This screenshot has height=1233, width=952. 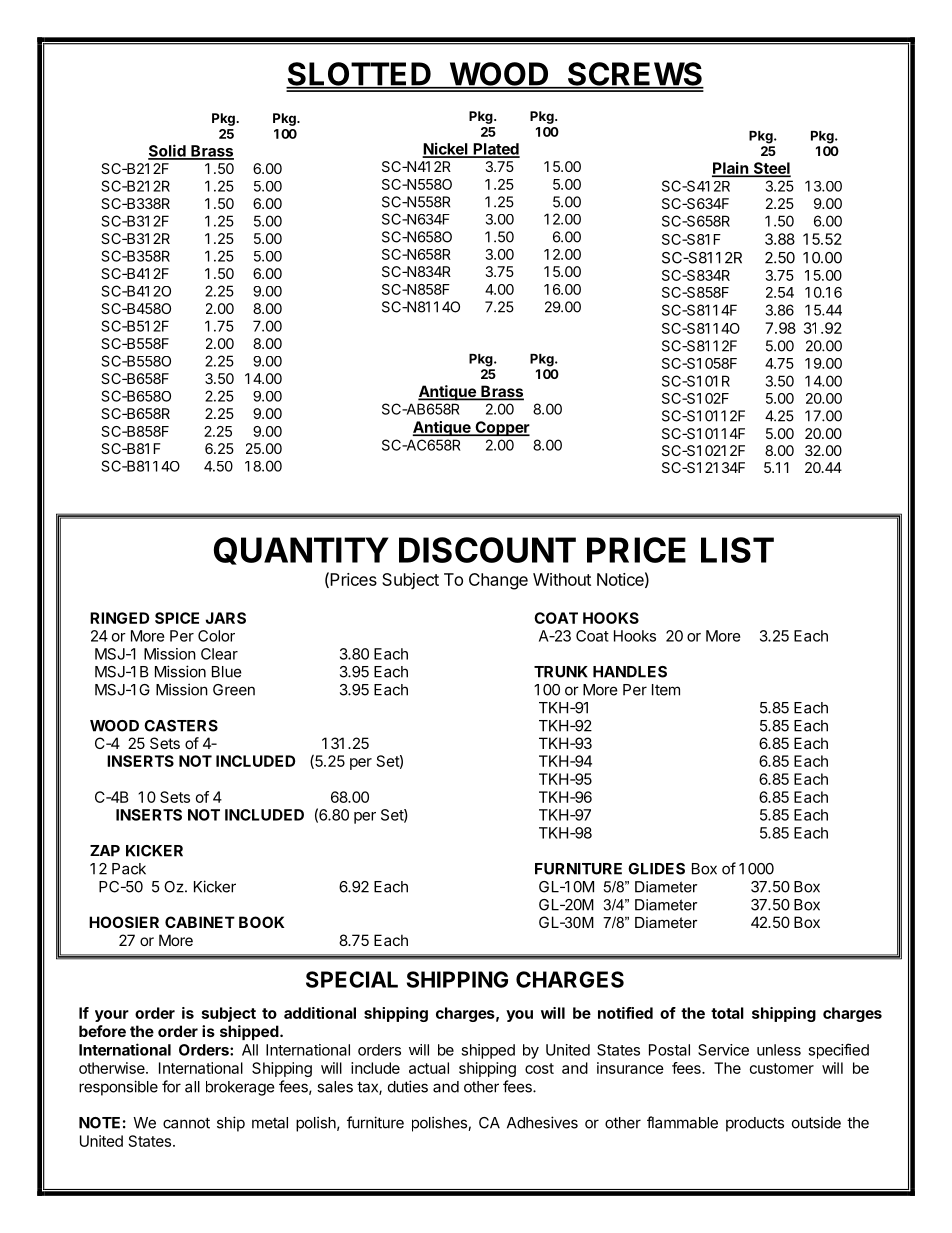 What do you see at coordinates (168, 151) in the screenshot?
I see `Solid` at bounding box center [168, 151].
